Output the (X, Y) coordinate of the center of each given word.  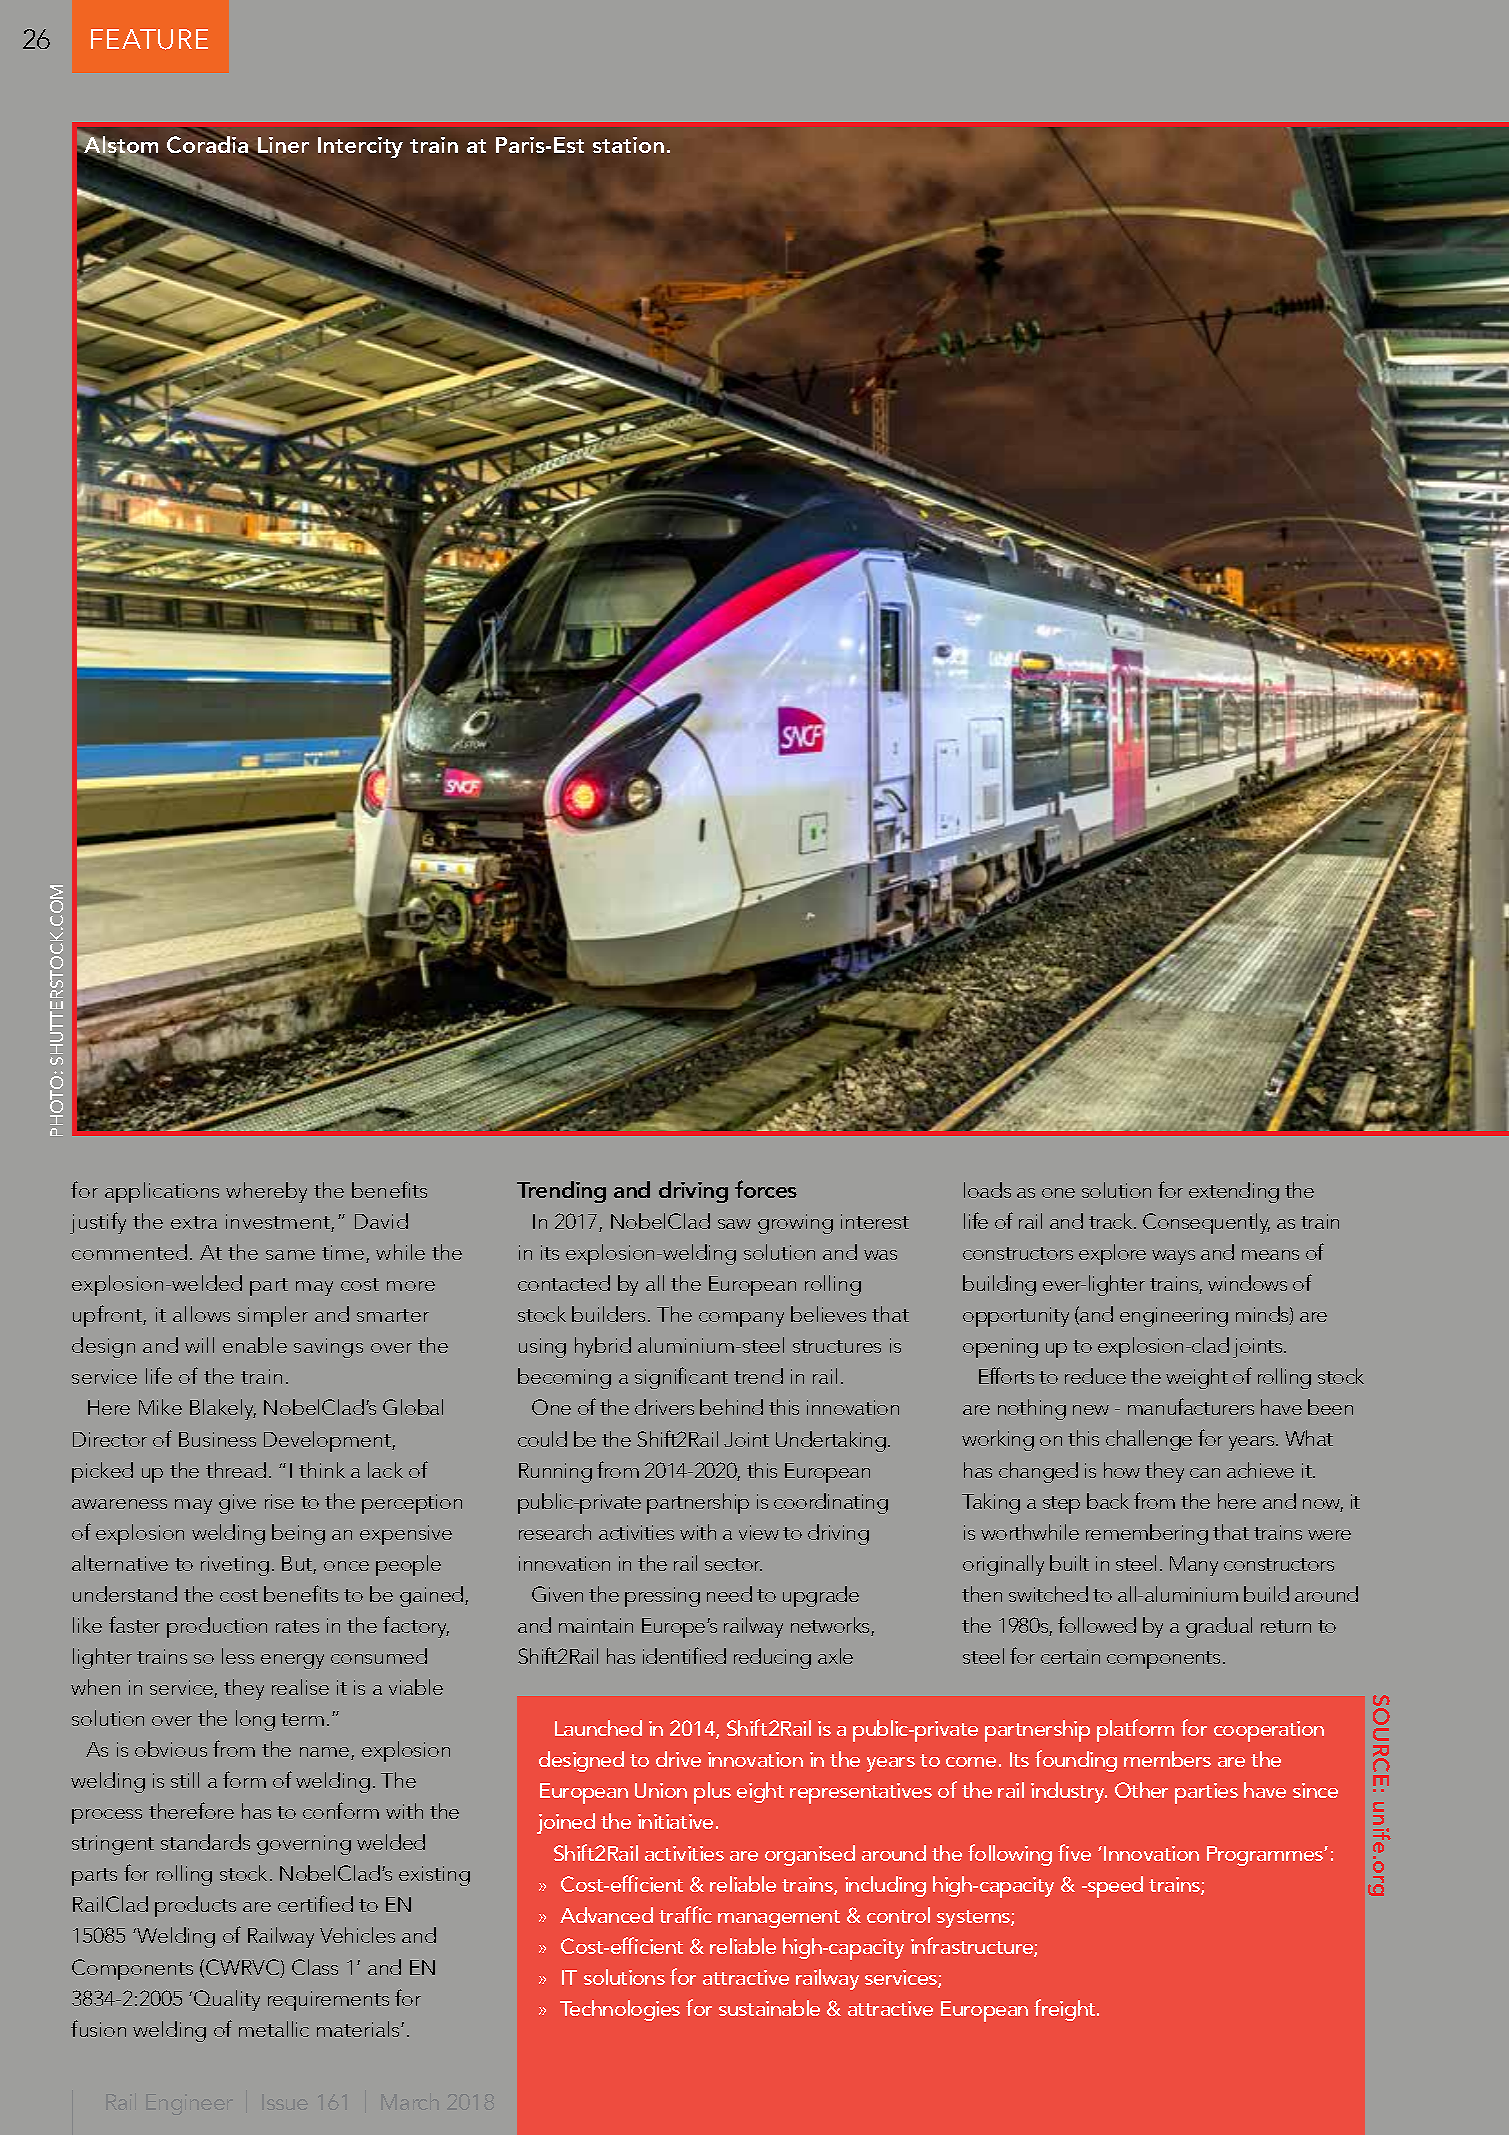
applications (162, 1192)
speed (1114, 1887)
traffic (685, 1914)
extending (1234, 1192)
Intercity (360, 147)
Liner (283, 145)
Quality (227, 2000)
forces (766, 1189)
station (628, 145)
